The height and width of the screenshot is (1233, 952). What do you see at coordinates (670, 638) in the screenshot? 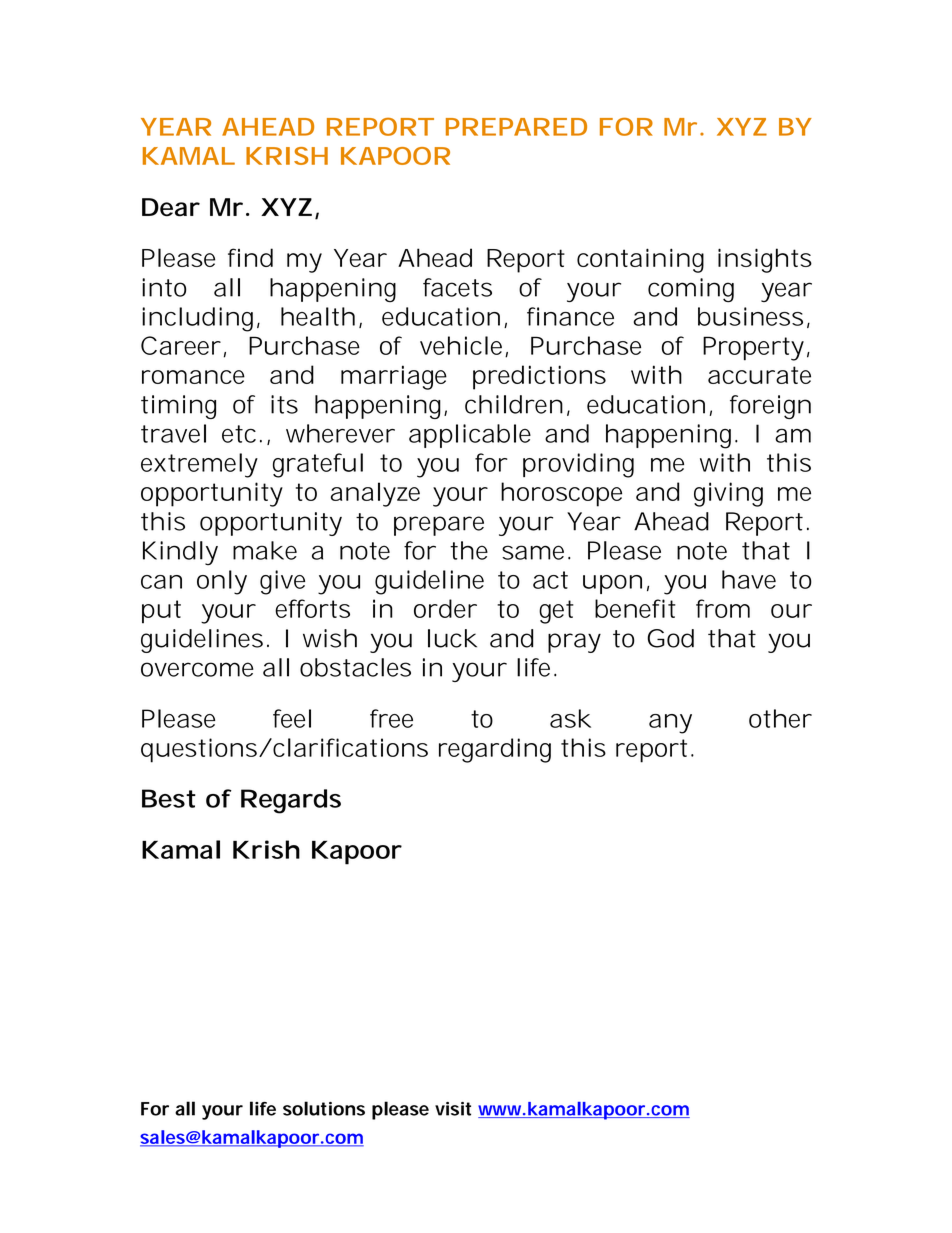
I see `God` at bounding box center [670, 638].
